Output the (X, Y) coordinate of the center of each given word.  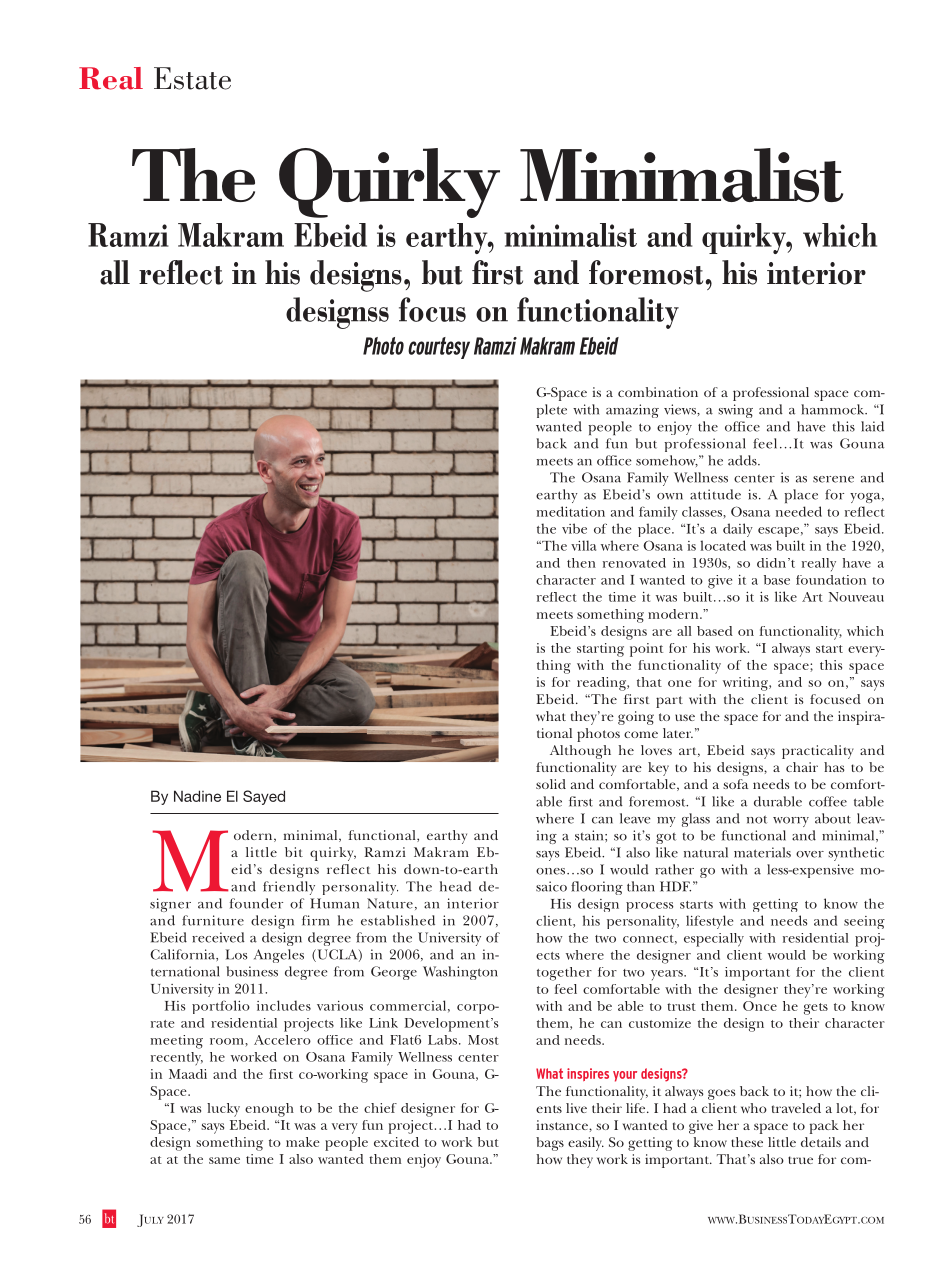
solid (551, 784)
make (303, 1142)
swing (735, 411)
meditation (570, 511)
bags (550, 1144)
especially (714, 940)
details (821, 1142)
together (564, 974)
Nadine (197, 796)
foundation (831, 580)
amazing (632, 411)
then (581, 563)
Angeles (279, 956)
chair (802, 767)
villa (583, 545)
